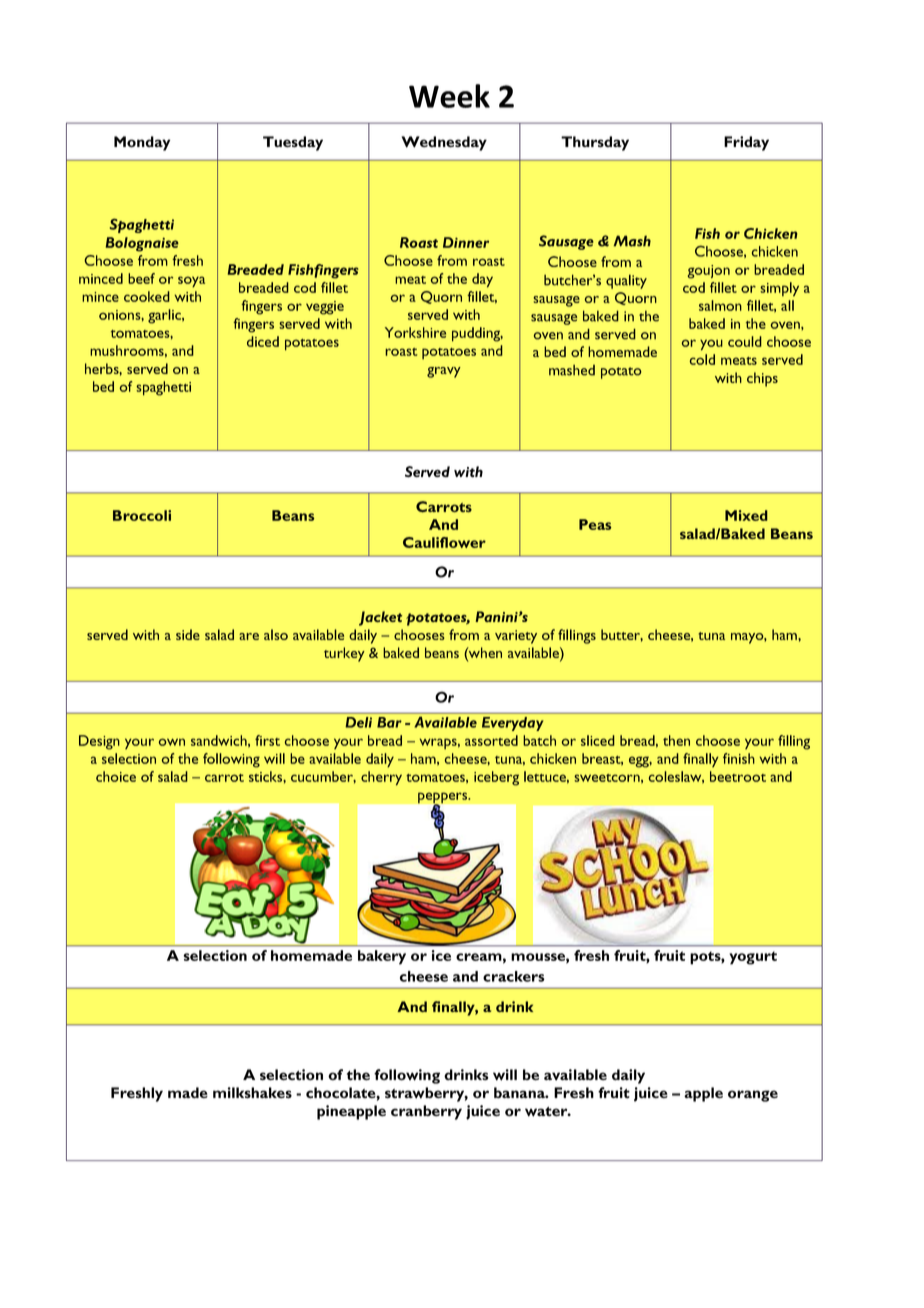 Image resolution: width=924 pixels, height=1308 pixels. What do you see at coordinates (382, 957) in the page?
I see `bakery` at bounding box center [382, 957].
